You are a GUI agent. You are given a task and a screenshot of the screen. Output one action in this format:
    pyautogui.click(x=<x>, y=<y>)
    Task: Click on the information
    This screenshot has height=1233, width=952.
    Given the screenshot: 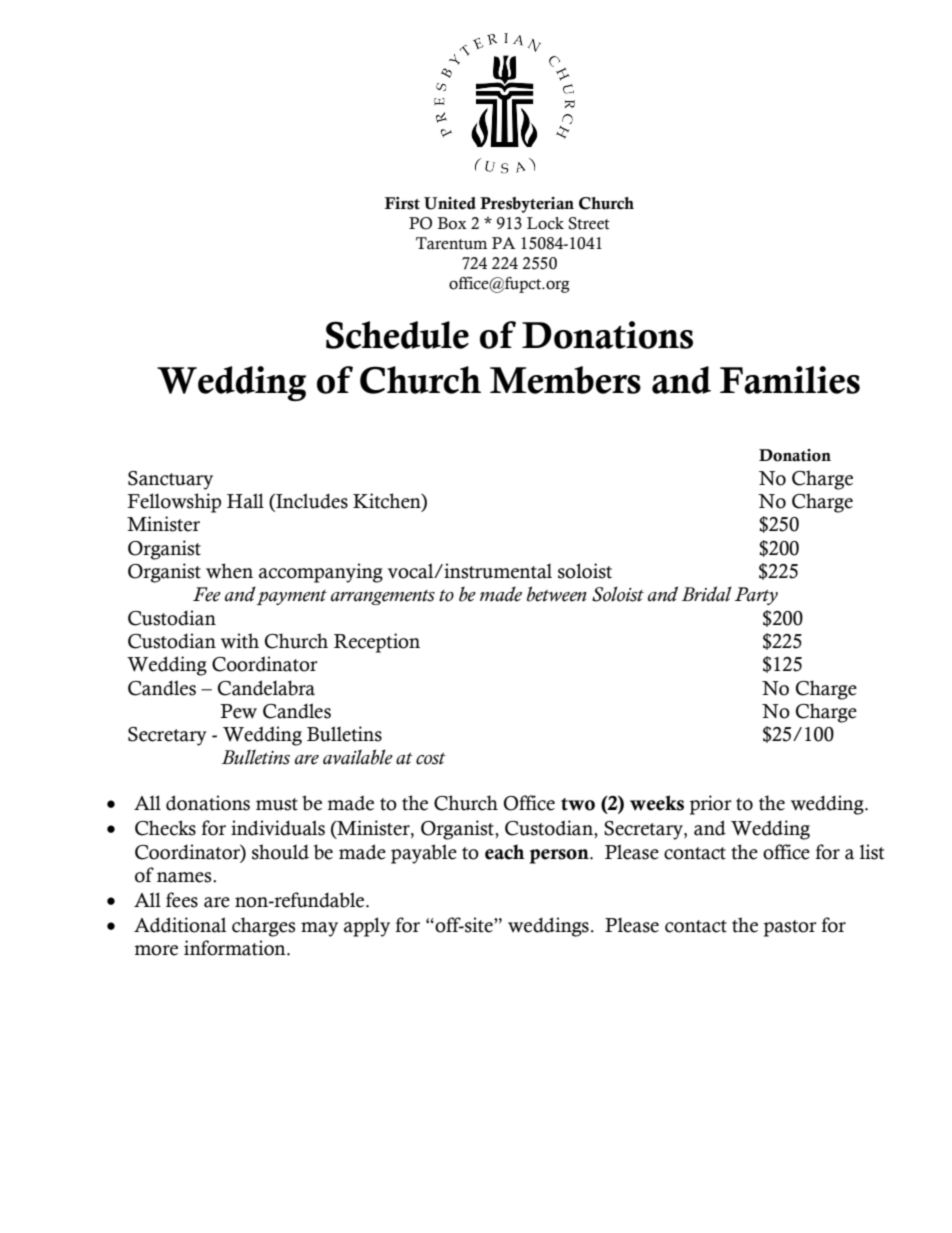 What is the action you would take?
    pyautogui.click(x=236, y=948)
